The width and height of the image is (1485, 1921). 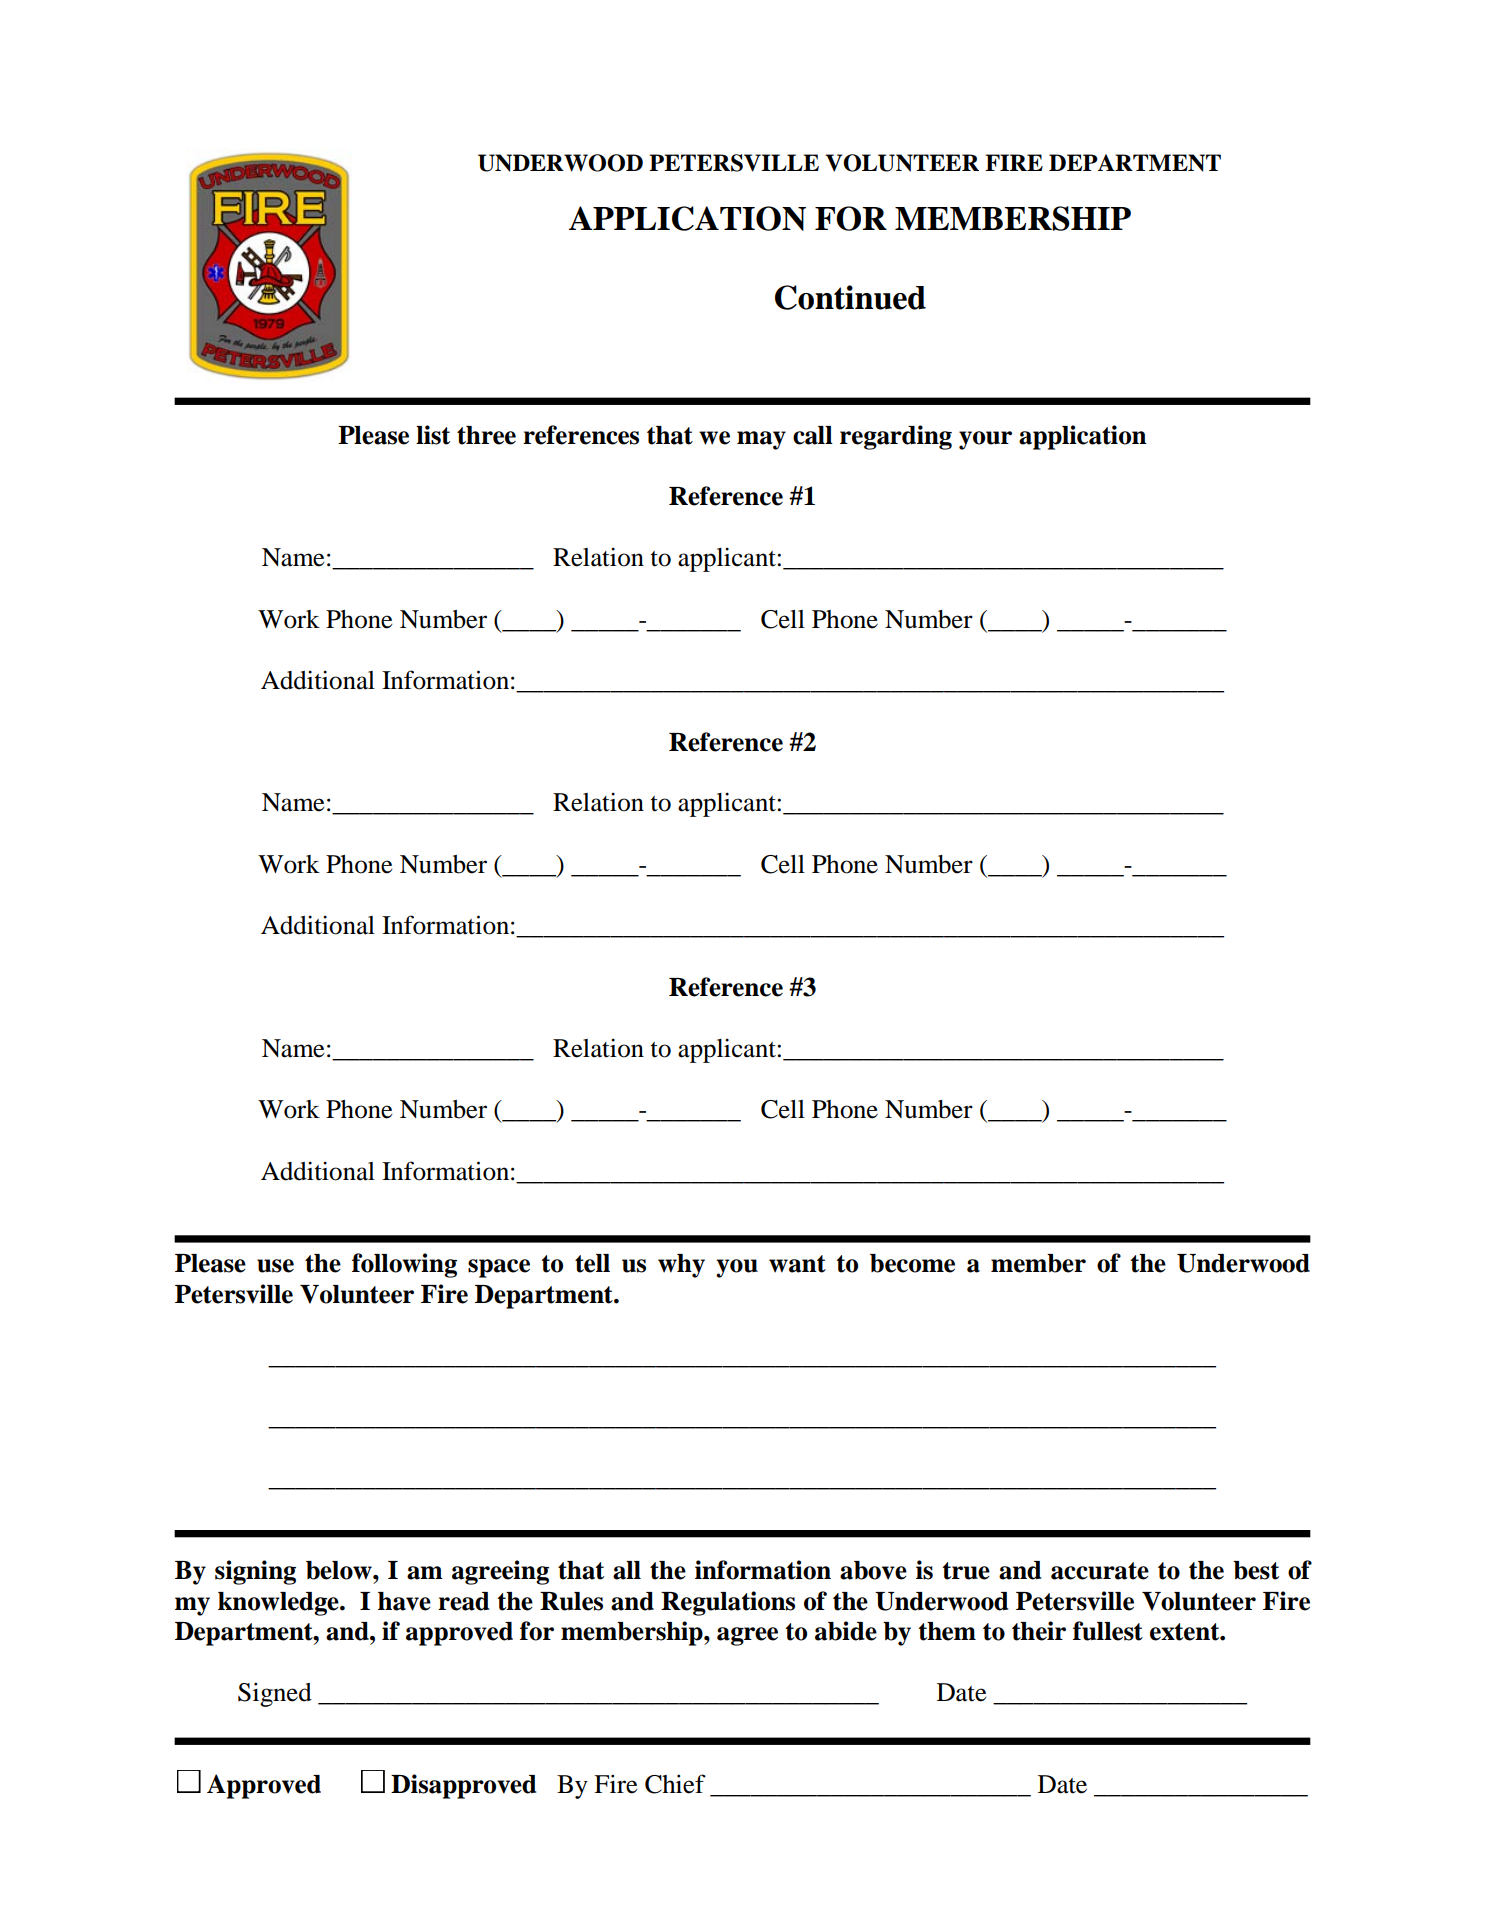 What do you see at coordinates (985, 440) in the image?
I see `your` at bounding box center [985, 440].
